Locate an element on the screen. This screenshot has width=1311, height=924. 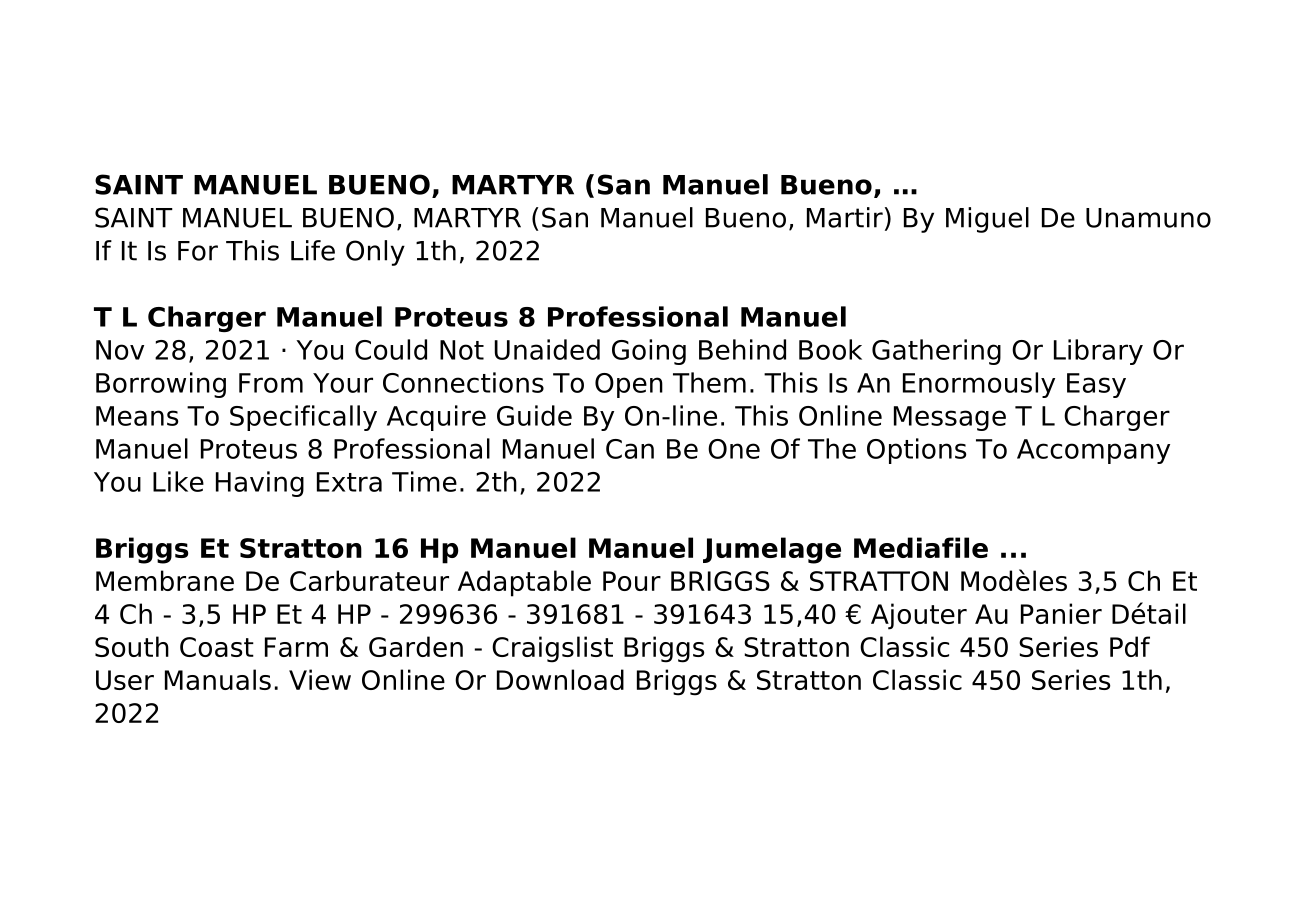
Manuals is located at coordinates (218, 679).
